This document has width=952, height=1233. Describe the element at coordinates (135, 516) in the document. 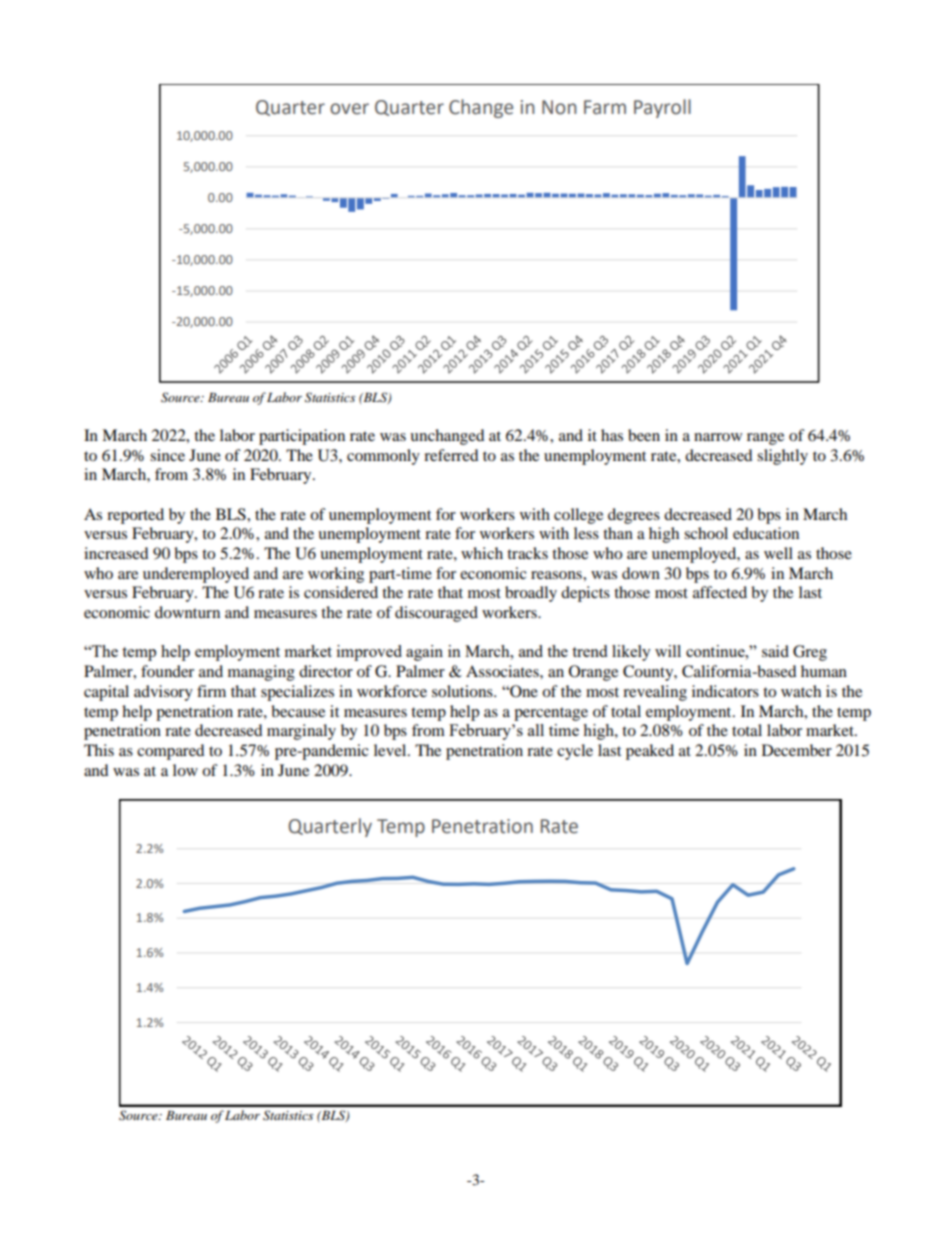

I see `reported` at that location.
